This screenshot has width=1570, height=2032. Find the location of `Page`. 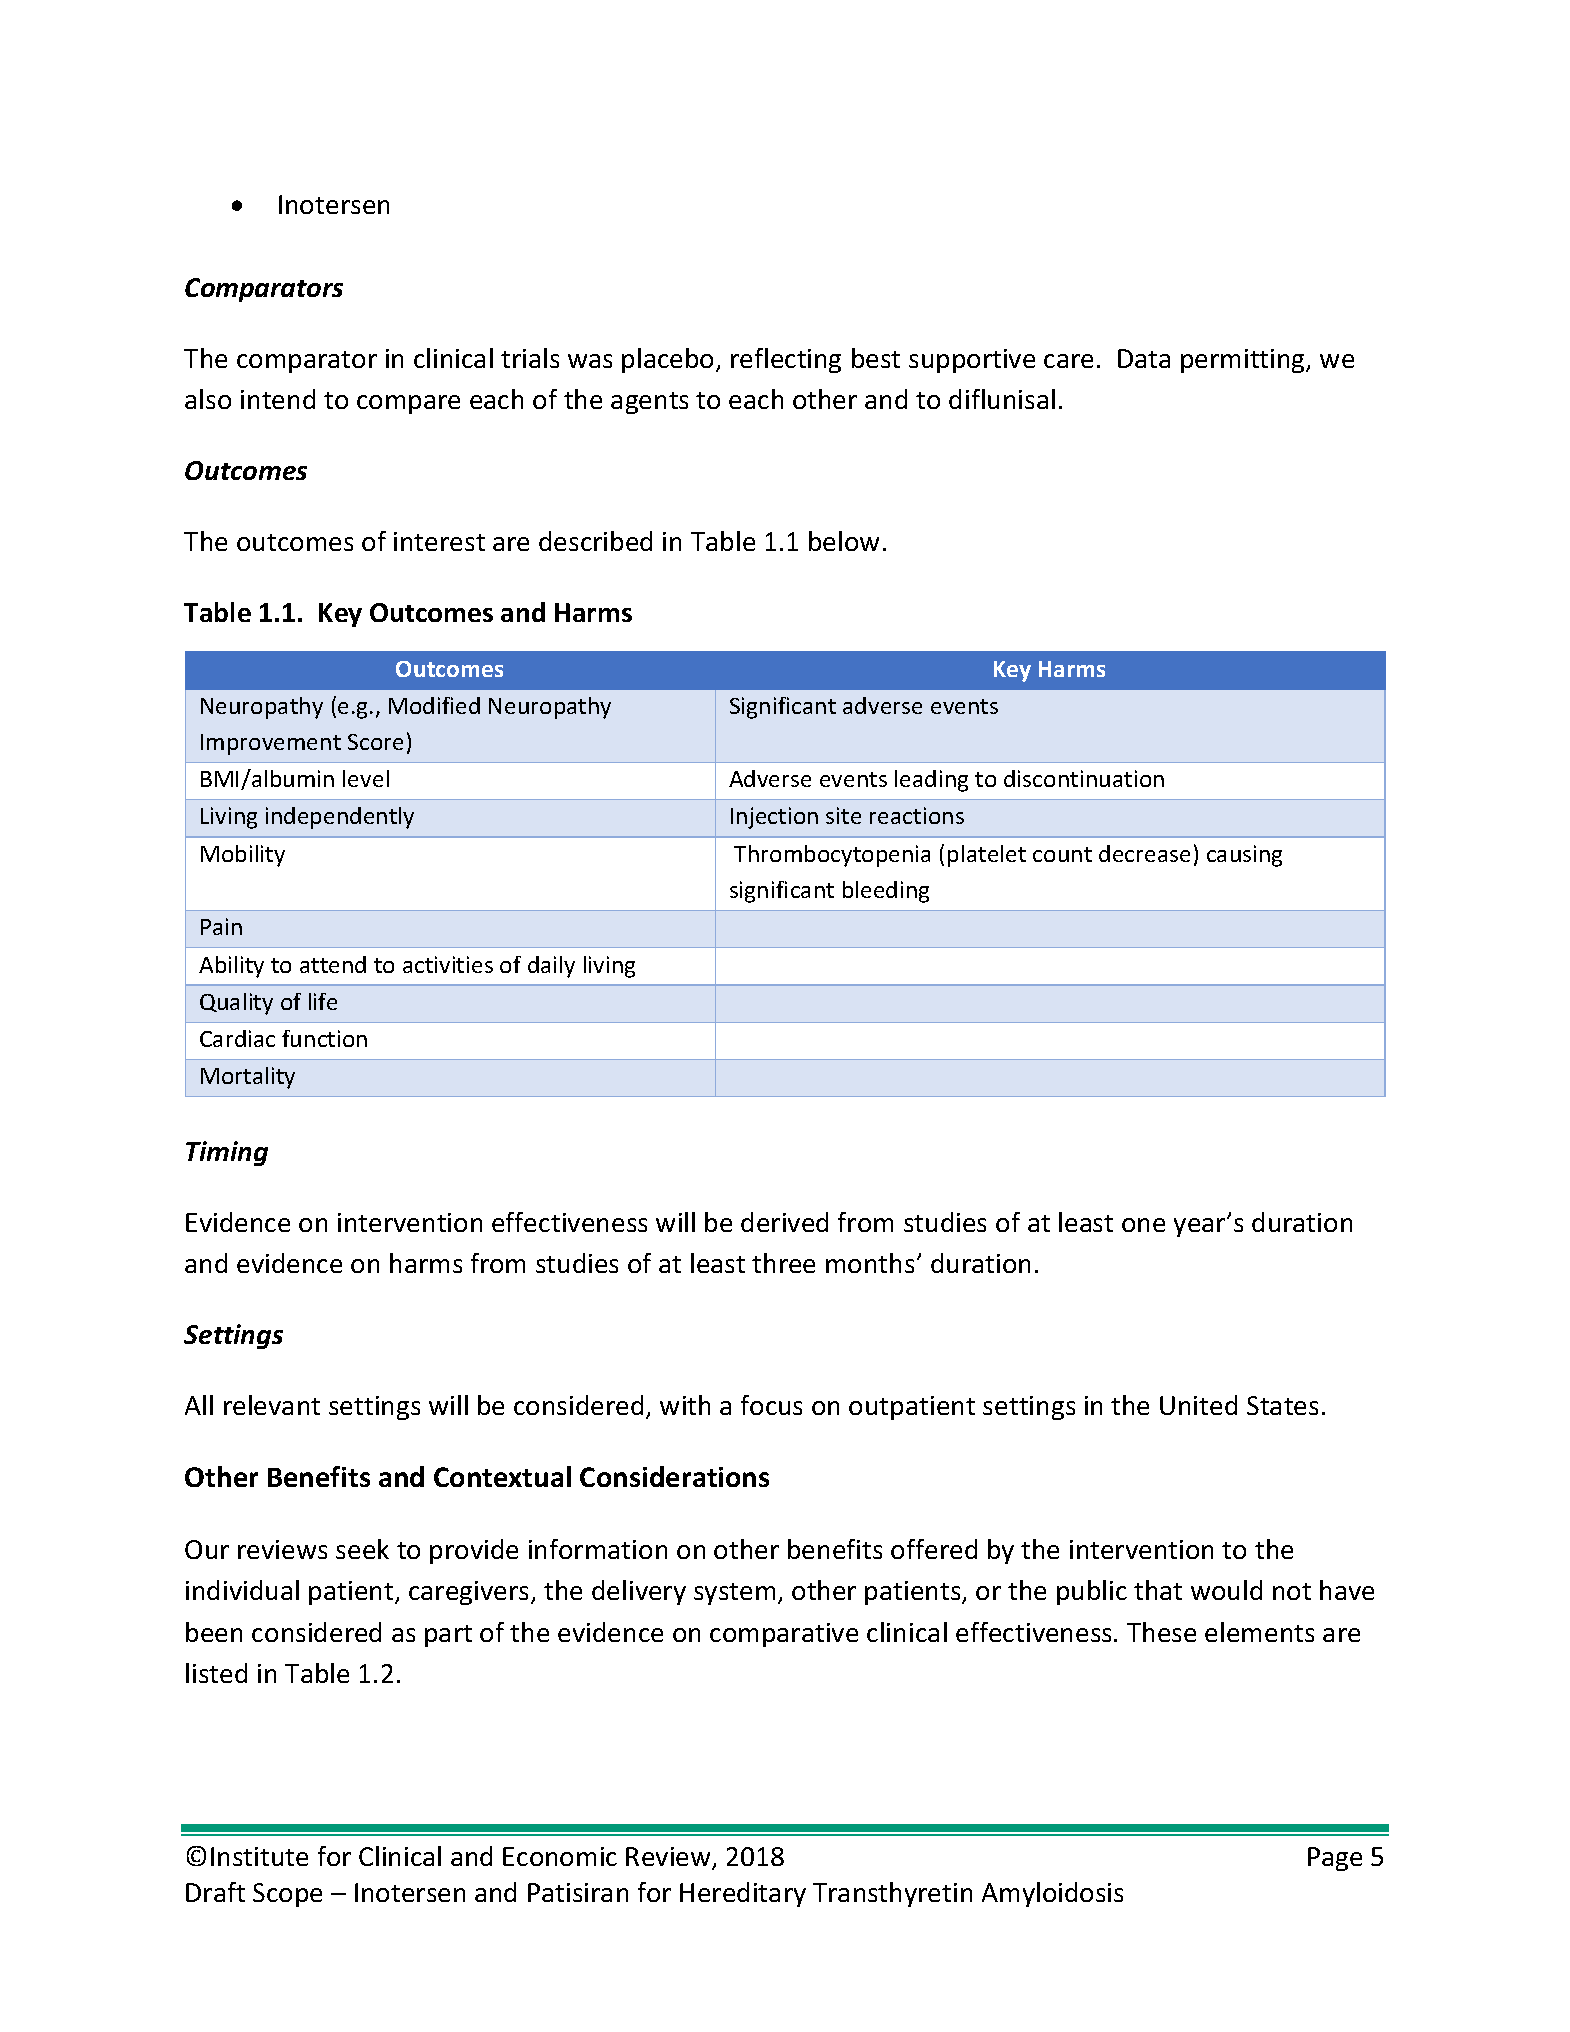

Page is located at coordinates (1335, 1859).
